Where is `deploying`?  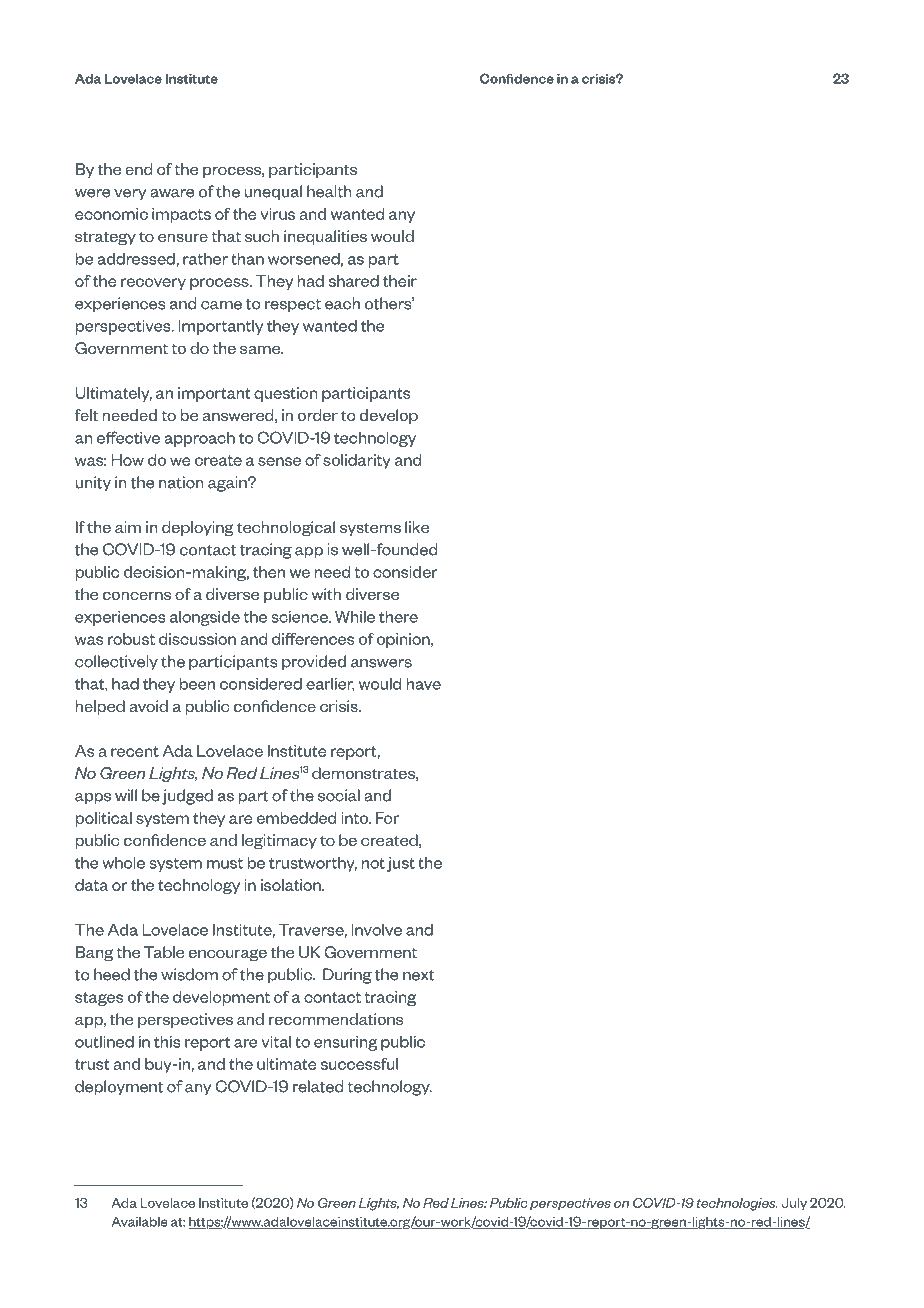
deploying is located at coordinates (198, 529).
